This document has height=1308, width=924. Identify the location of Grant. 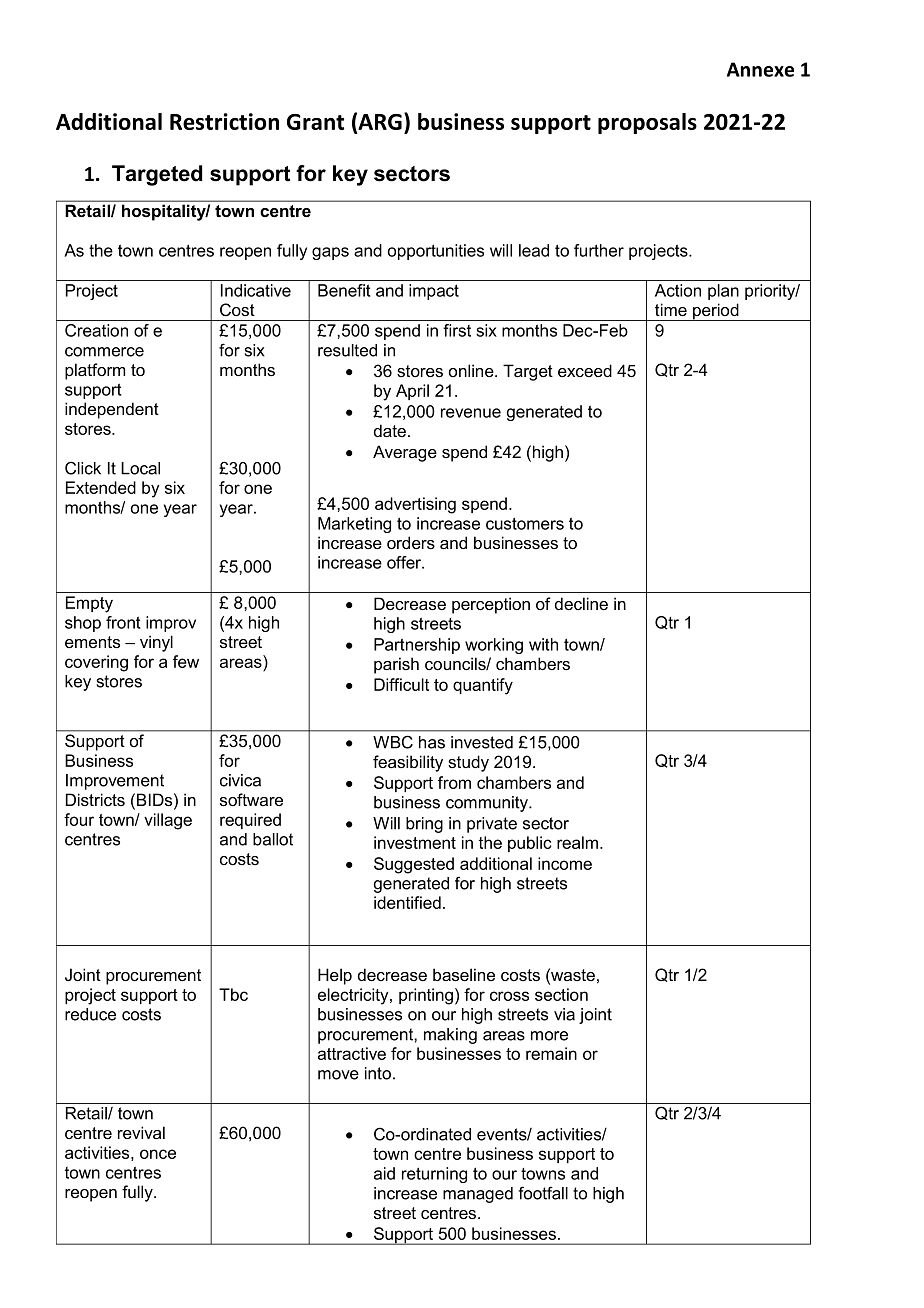
(315, 122).
